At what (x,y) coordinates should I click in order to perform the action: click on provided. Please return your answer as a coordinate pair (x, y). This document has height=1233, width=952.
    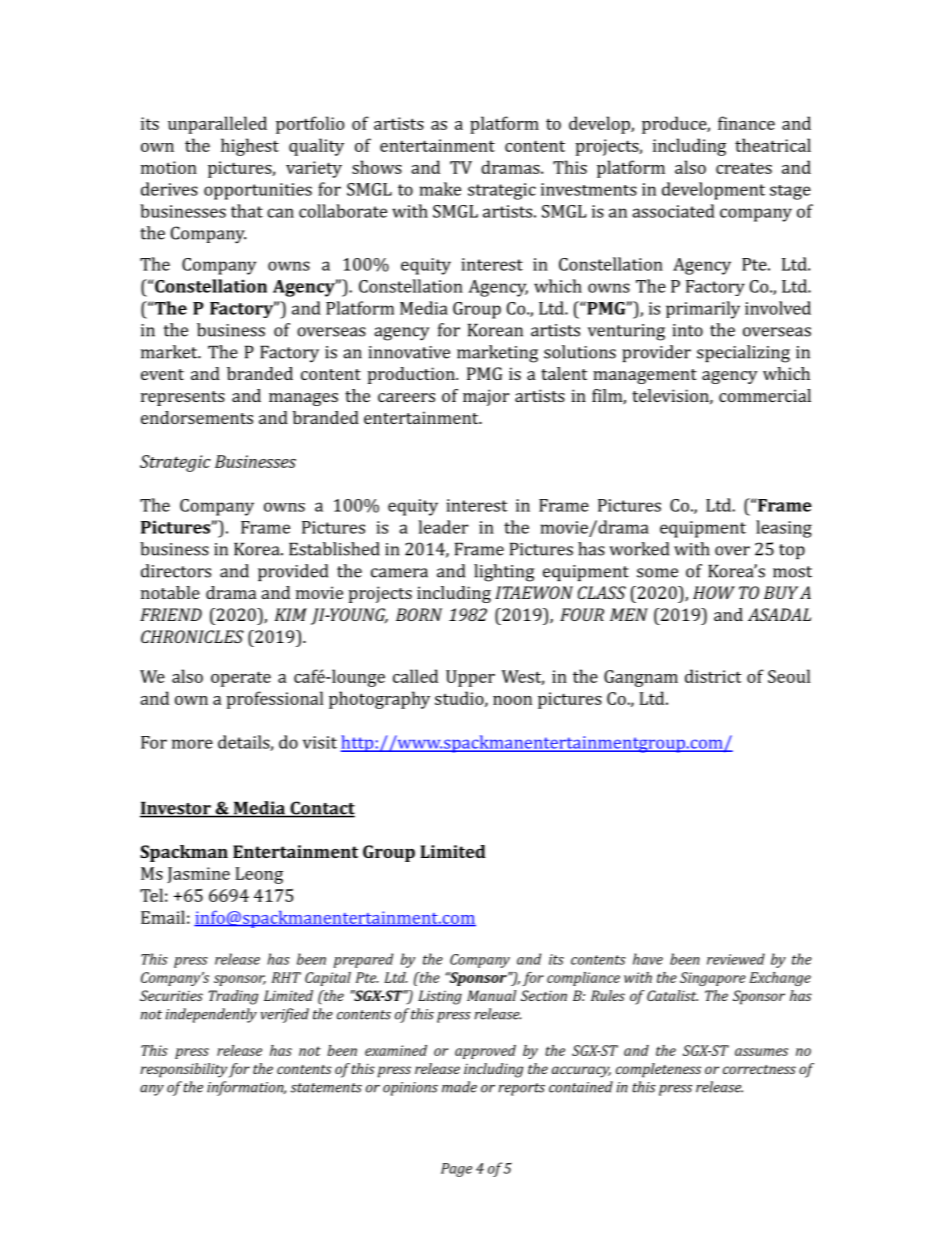
    Looking at the image, I should click on (293, 572).
